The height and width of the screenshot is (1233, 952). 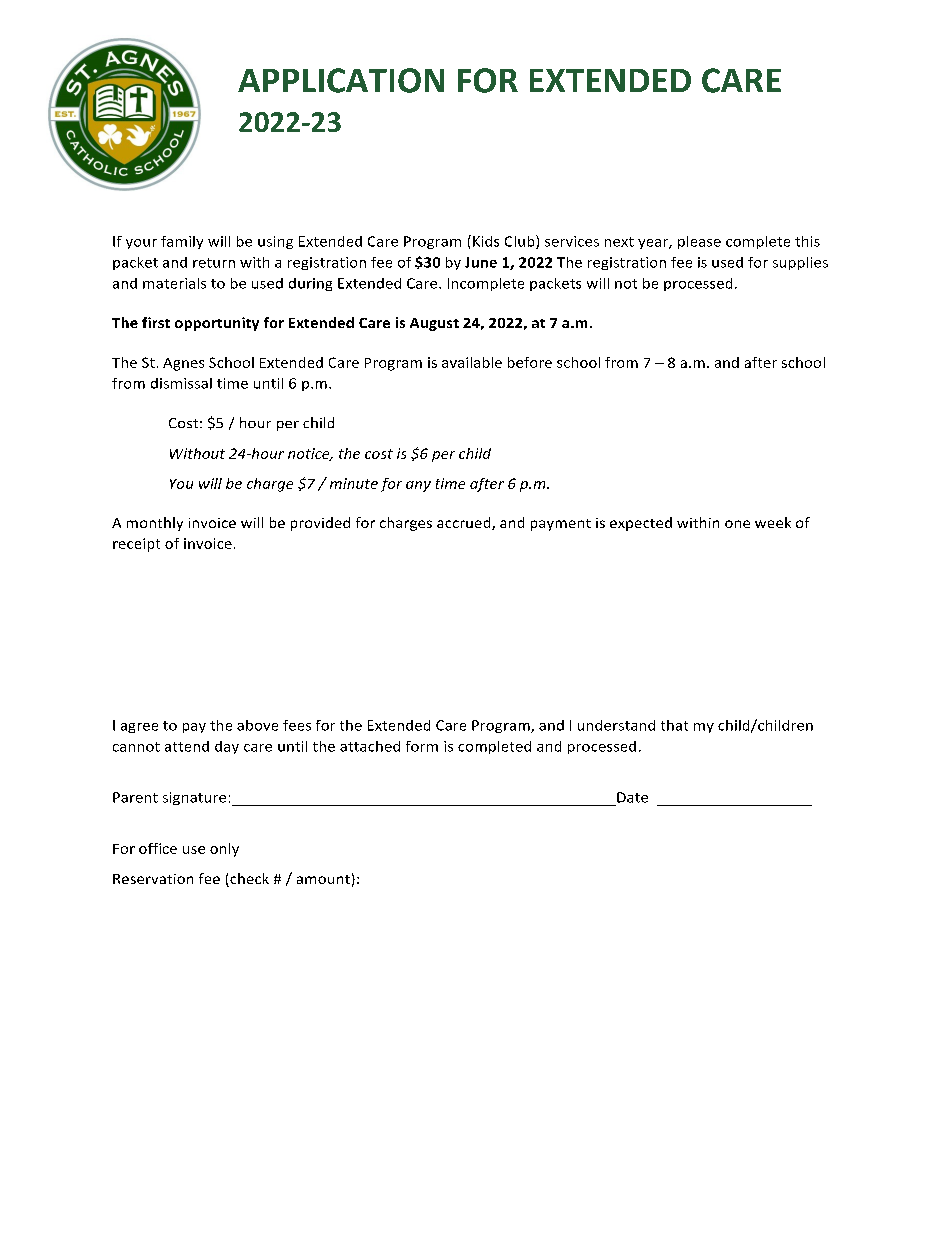 I want to click on Agnes, so click(x=183, y=364).
